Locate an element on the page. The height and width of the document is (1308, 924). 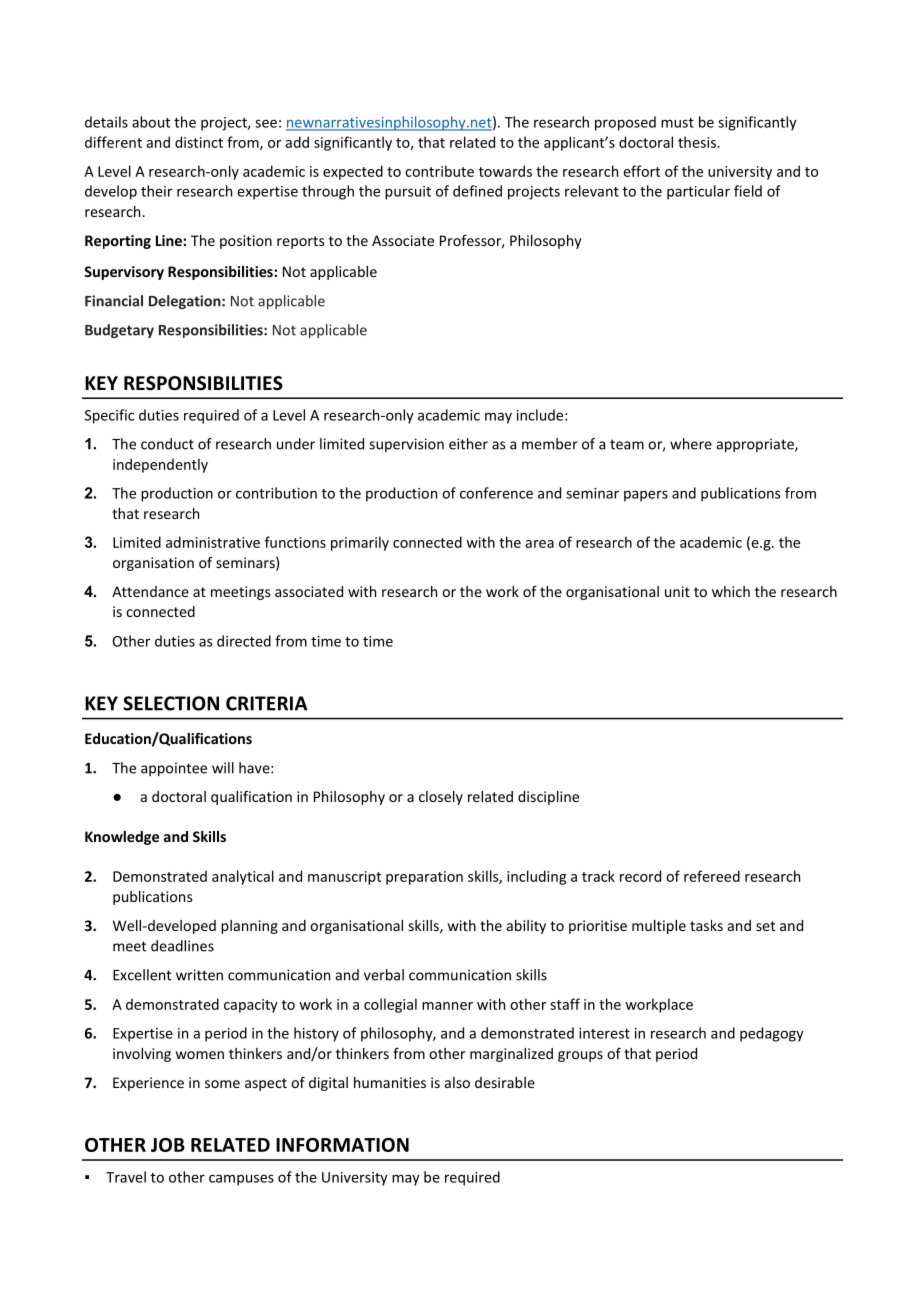
groups is located at coordinates (580, 1056).
